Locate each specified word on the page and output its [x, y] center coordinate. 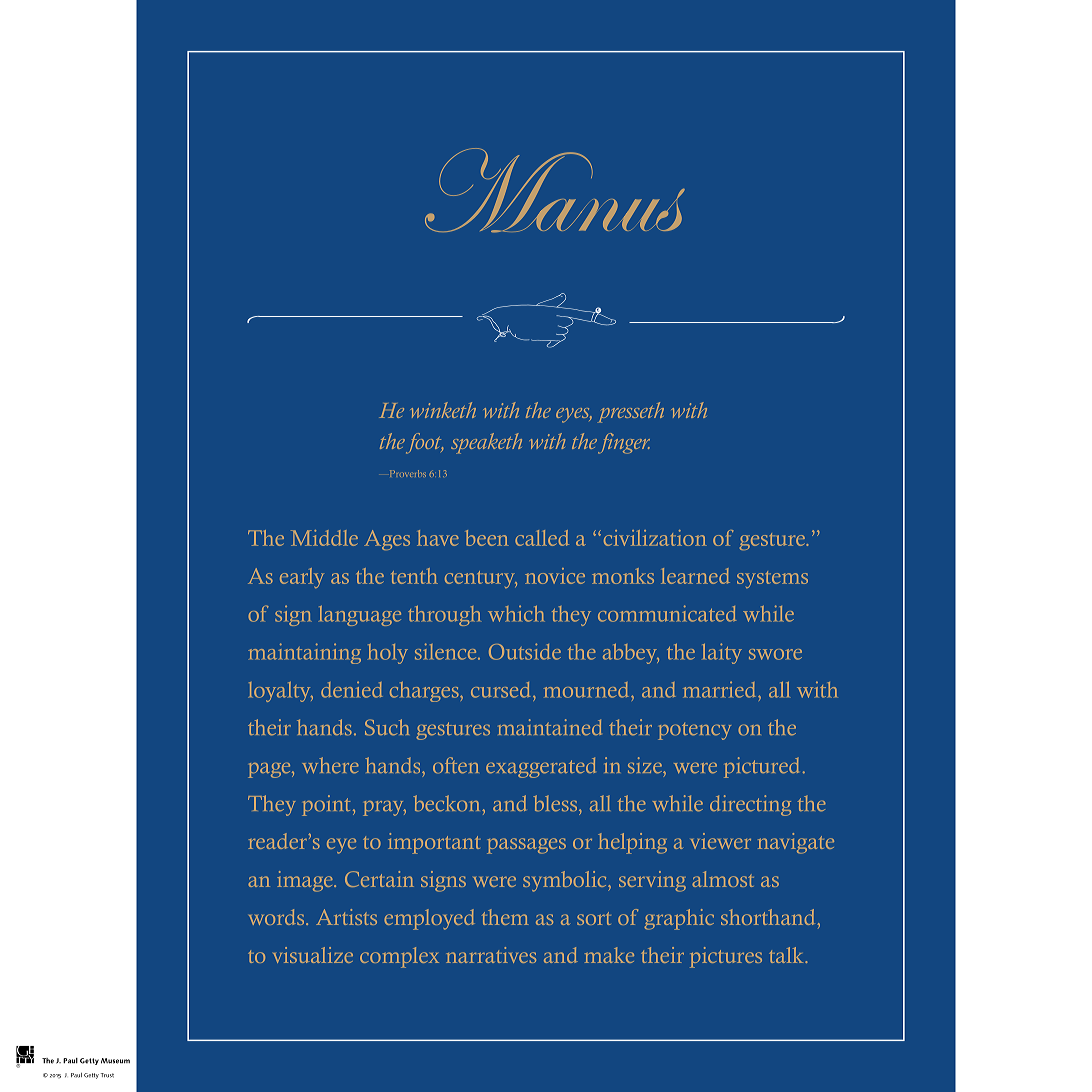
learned [695, 576]
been [487, 538]
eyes [574, 415]
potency [694, 731]
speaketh [486, 443]
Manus [555, 190]
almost [723, 879]
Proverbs [408, 473]
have [438, 538]
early [302, 578]
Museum [115, 1061]
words [278, 917]
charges [425, 692]
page [270, 770]
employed [429, 919]
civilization [655, 538]
